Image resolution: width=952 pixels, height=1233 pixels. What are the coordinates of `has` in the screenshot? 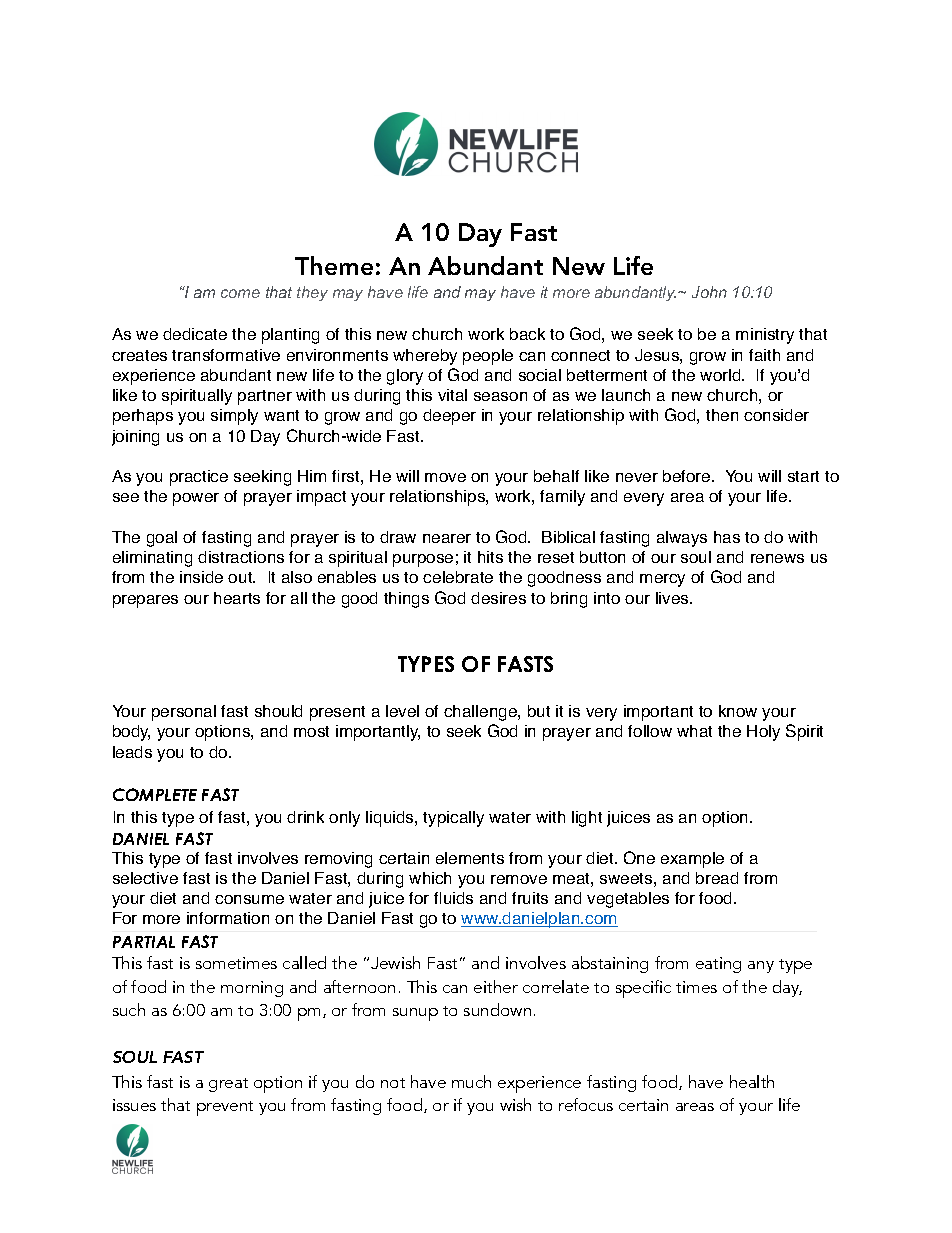 It's located at (727, 537).
